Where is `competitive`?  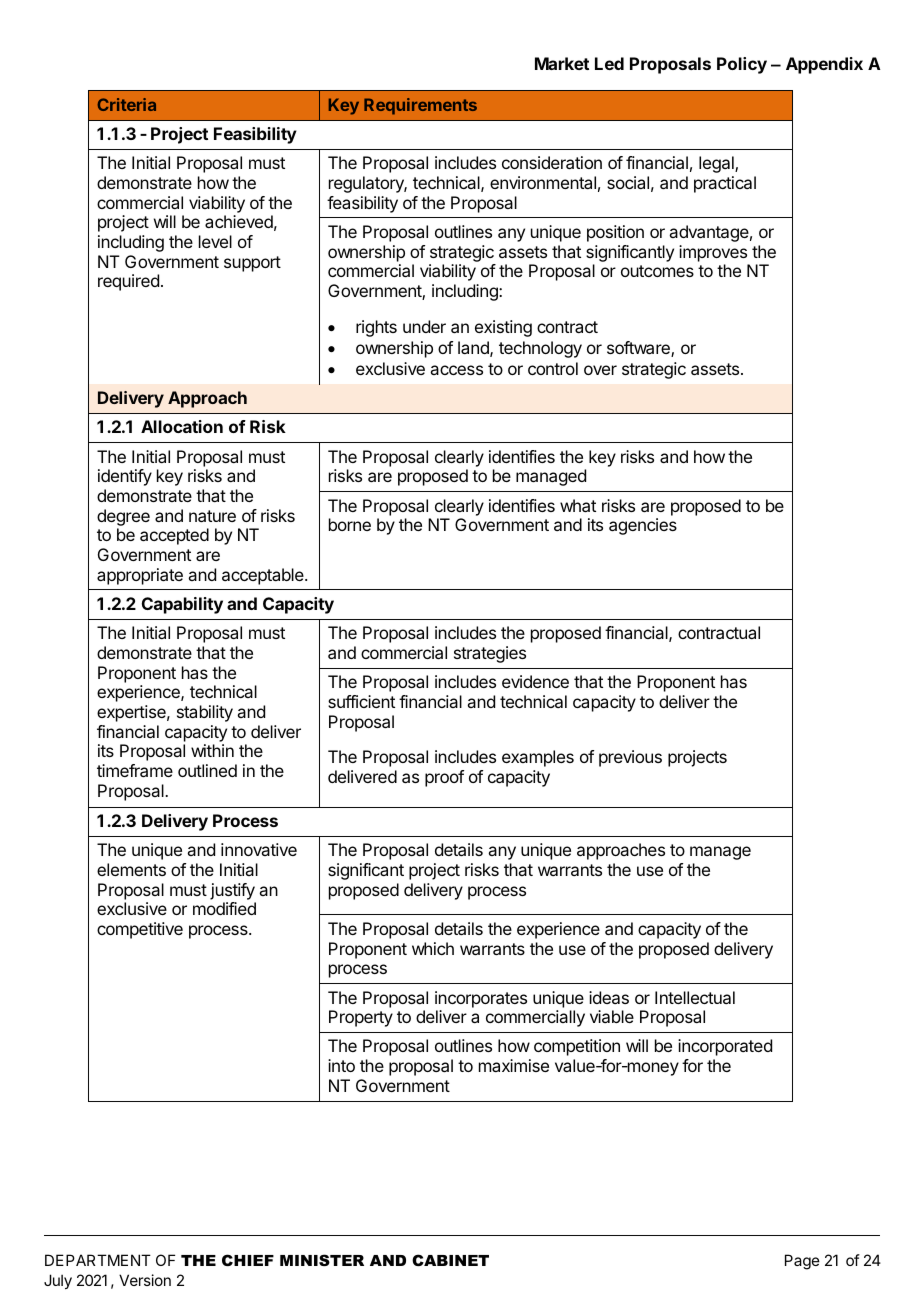 competitive is located at coordinates (140, 930).
